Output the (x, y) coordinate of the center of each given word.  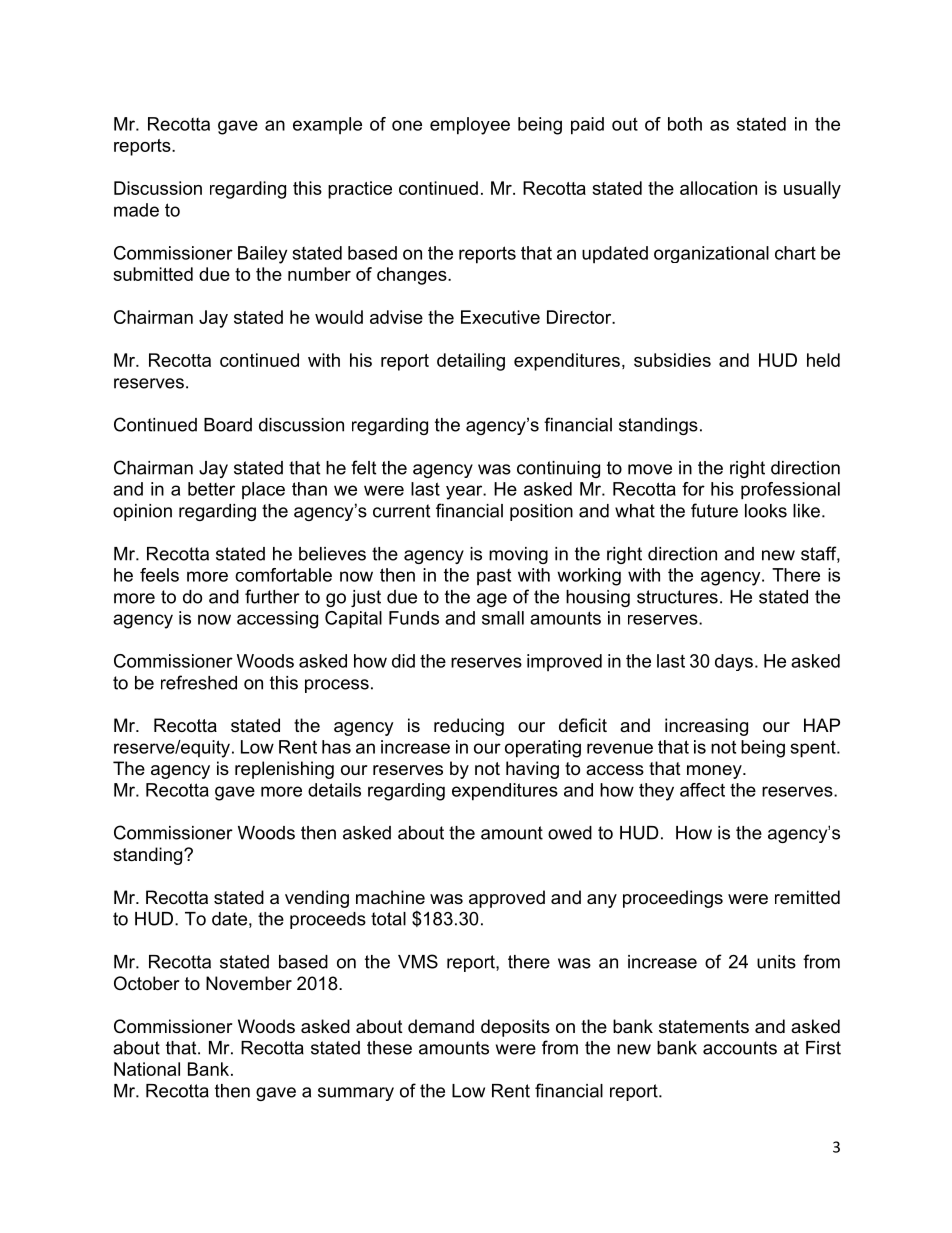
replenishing (284, 770)
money (715, 772)
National (147, 1069)
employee (470, 126)
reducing (469, 727)
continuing (558, 469)
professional (790, 491)
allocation (718, 188)
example (327, 126)
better (211, 489)
